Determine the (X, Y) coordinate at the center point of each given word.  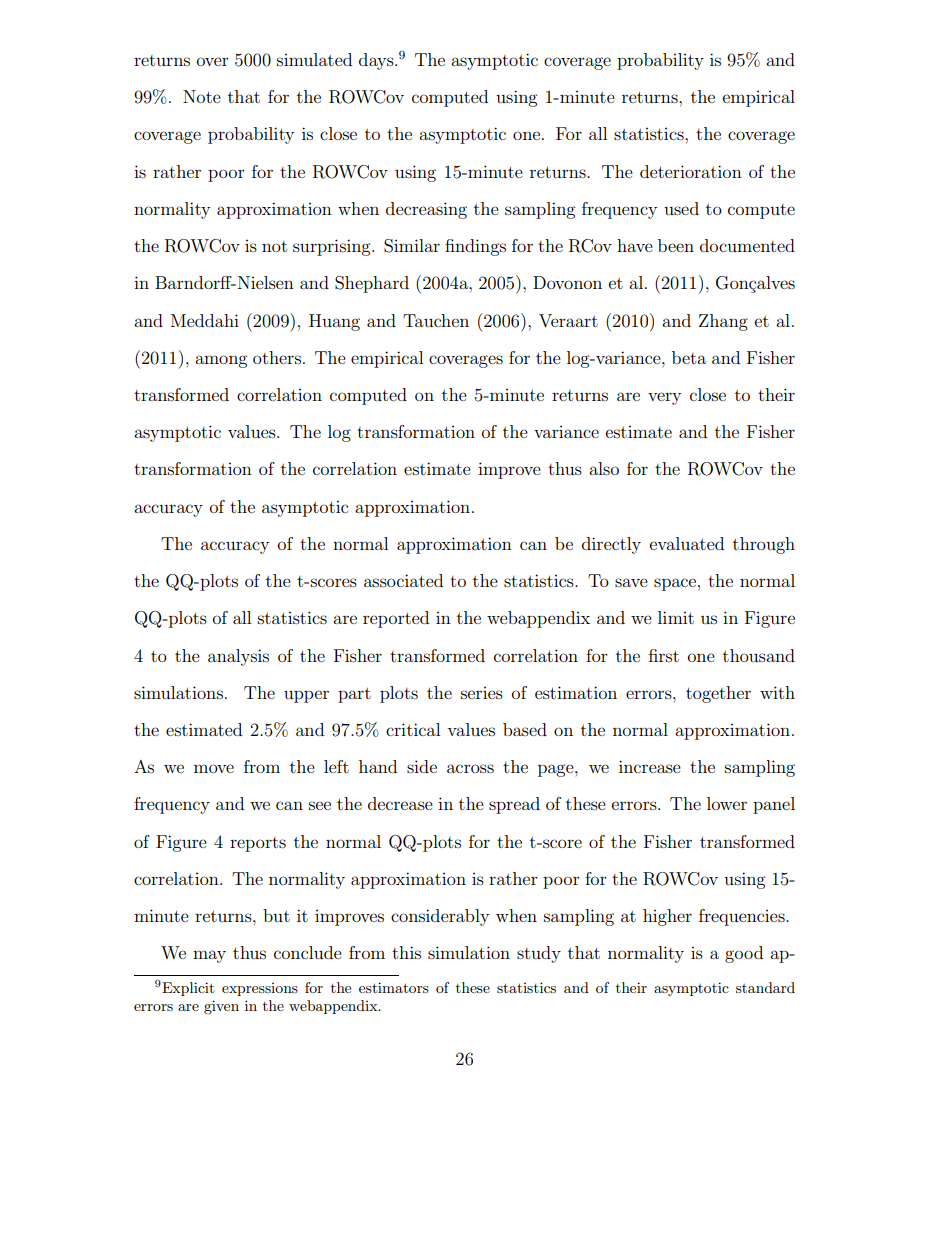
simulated (314, 59)
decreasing (426, 210)
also (604, 468)
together (718, 694)
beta (689, 357)
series (482, 693)
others (277, 357)
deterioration (691, 171)
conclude (308, 952)
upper (306, 696)
